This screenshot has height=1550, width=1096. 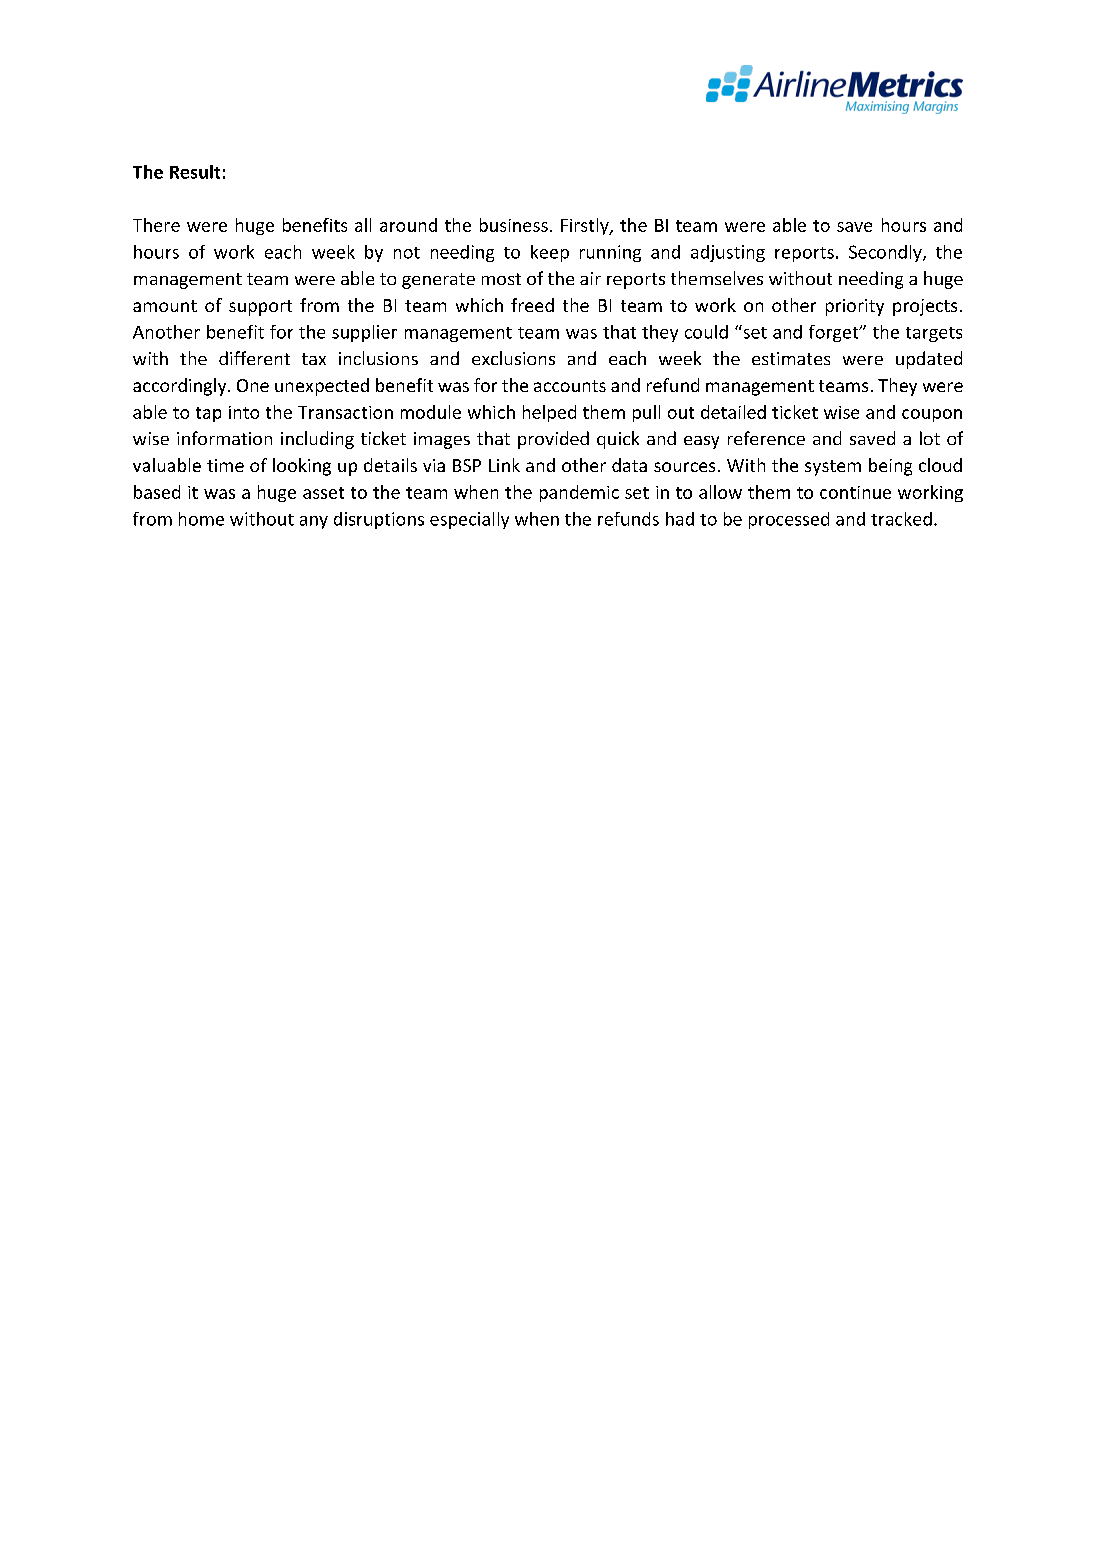 I want to click on priority, so click(x=855, y=307).
